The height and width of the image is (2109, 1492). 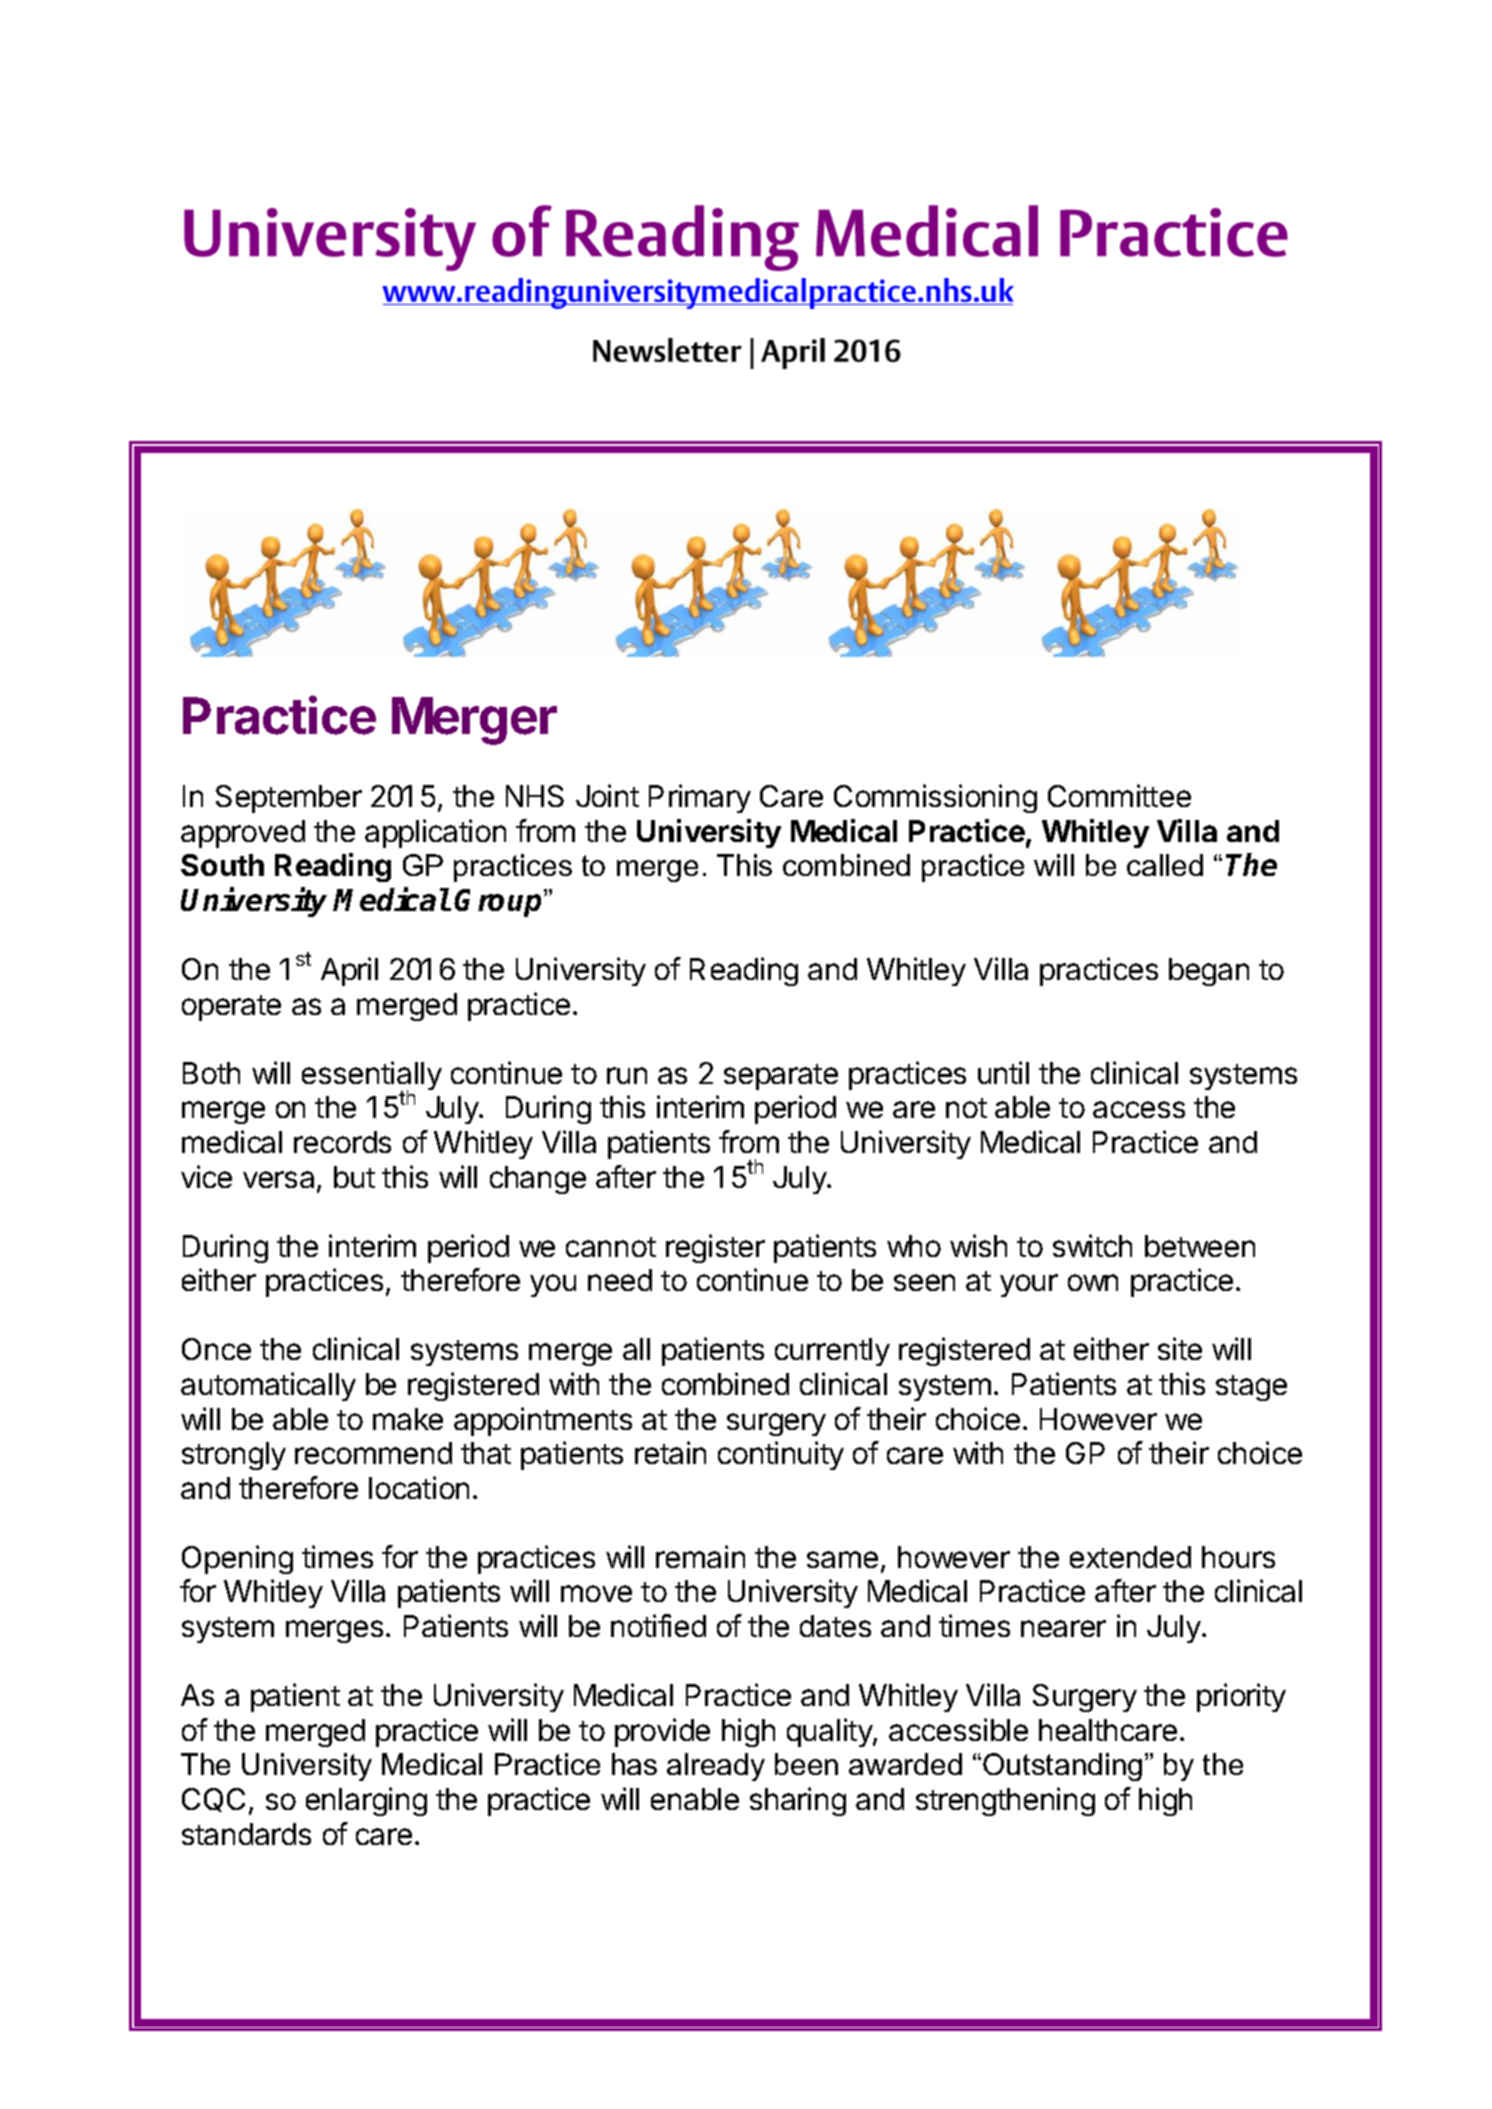 I want to click on Committee, so click(x=1119, y=795).
